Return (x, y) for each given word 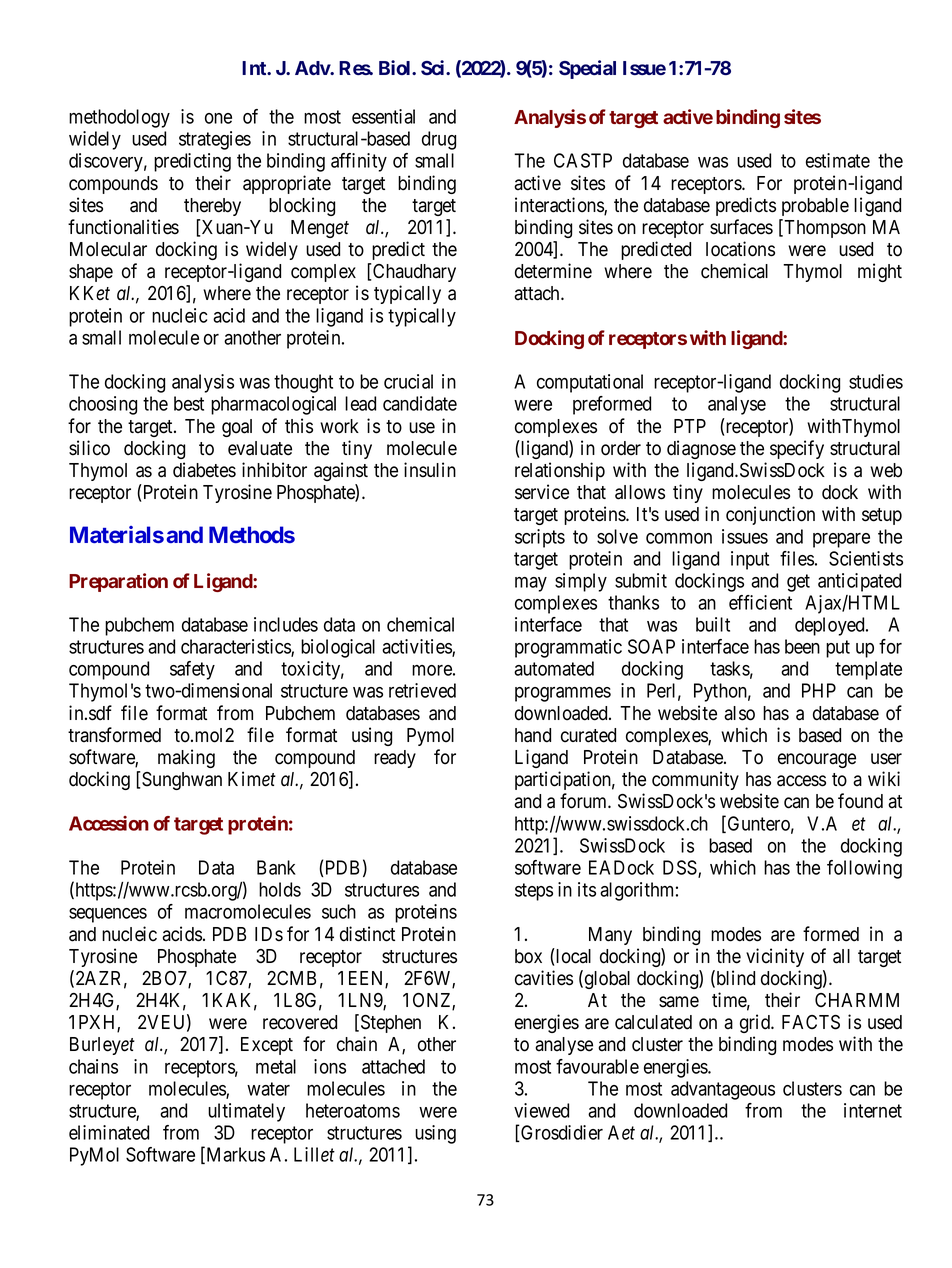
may (531, 584)
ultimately (246, 1112)
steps (534, 892)
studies (876, 381)
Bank (276, 867)
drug (439, 140)
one (218, 118)
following (864, 869)
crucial (408, 381)
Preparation (118, 582)
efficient (760, 602)
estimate (838, 160)
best (189, 403)
